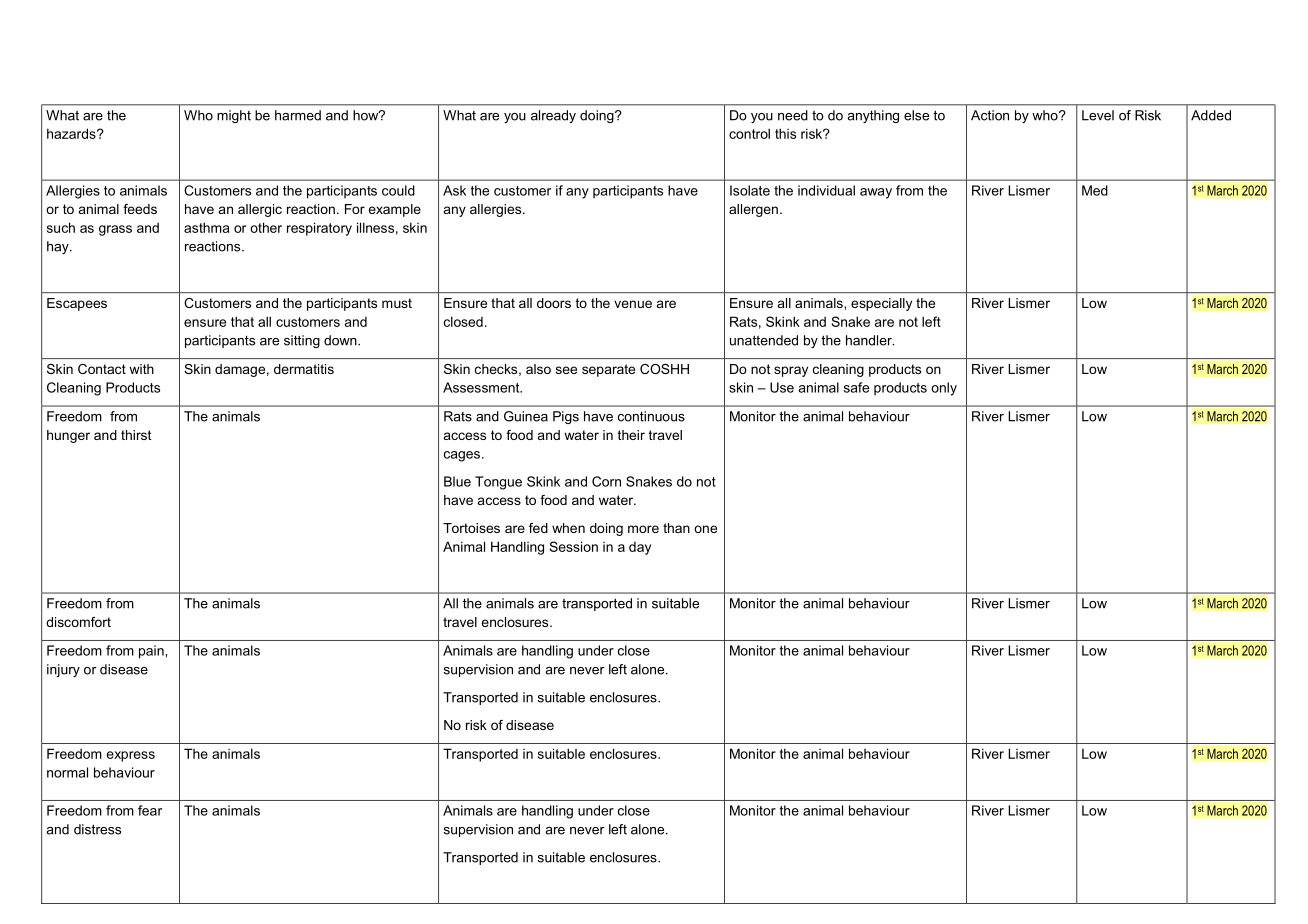  I want to click on than, so click(676, 528).
